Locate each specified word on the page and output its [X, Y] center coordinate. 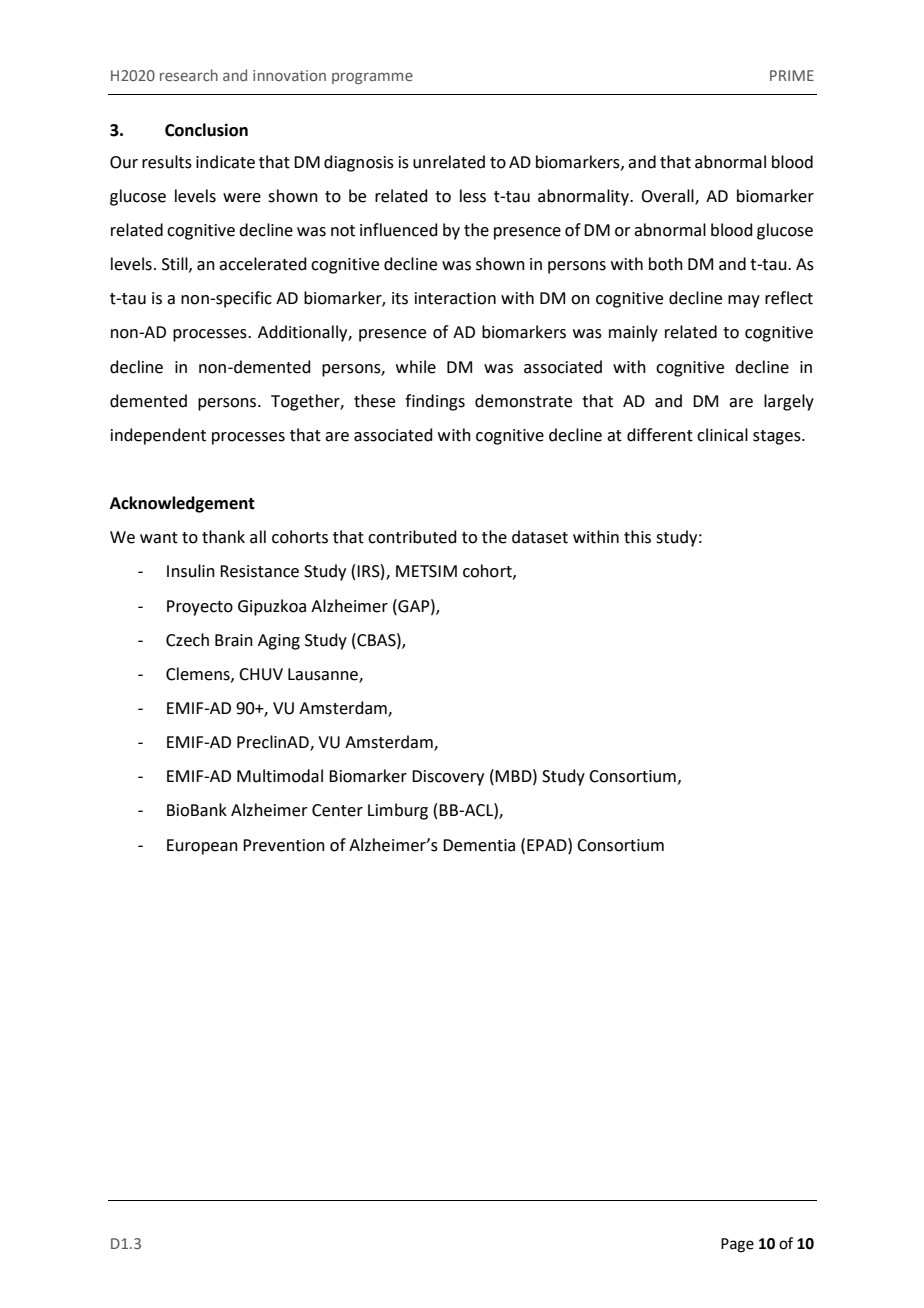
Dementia [479, 845]
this [637, 537]
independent [158, 436]
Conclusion [206, 130]
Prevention [284, 845]
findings [435, 402]
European [202, 847]
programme [372, 78]
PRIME [792, 75]
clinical [722, 435]
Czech [187, 640]
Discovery [448, 778]
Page [737, 1245]
